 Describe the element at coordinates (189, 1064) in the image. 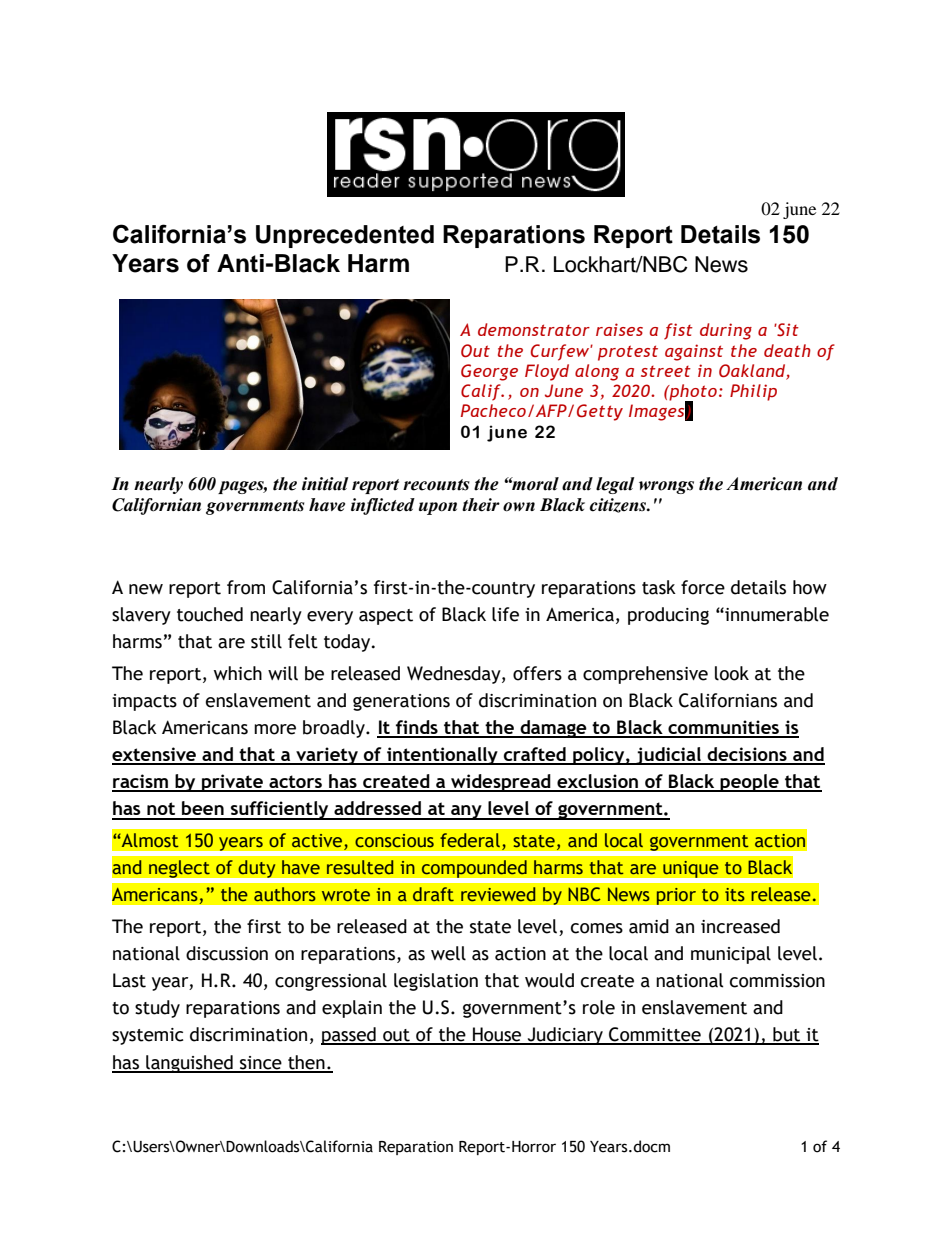

I see `languished` at that location.
